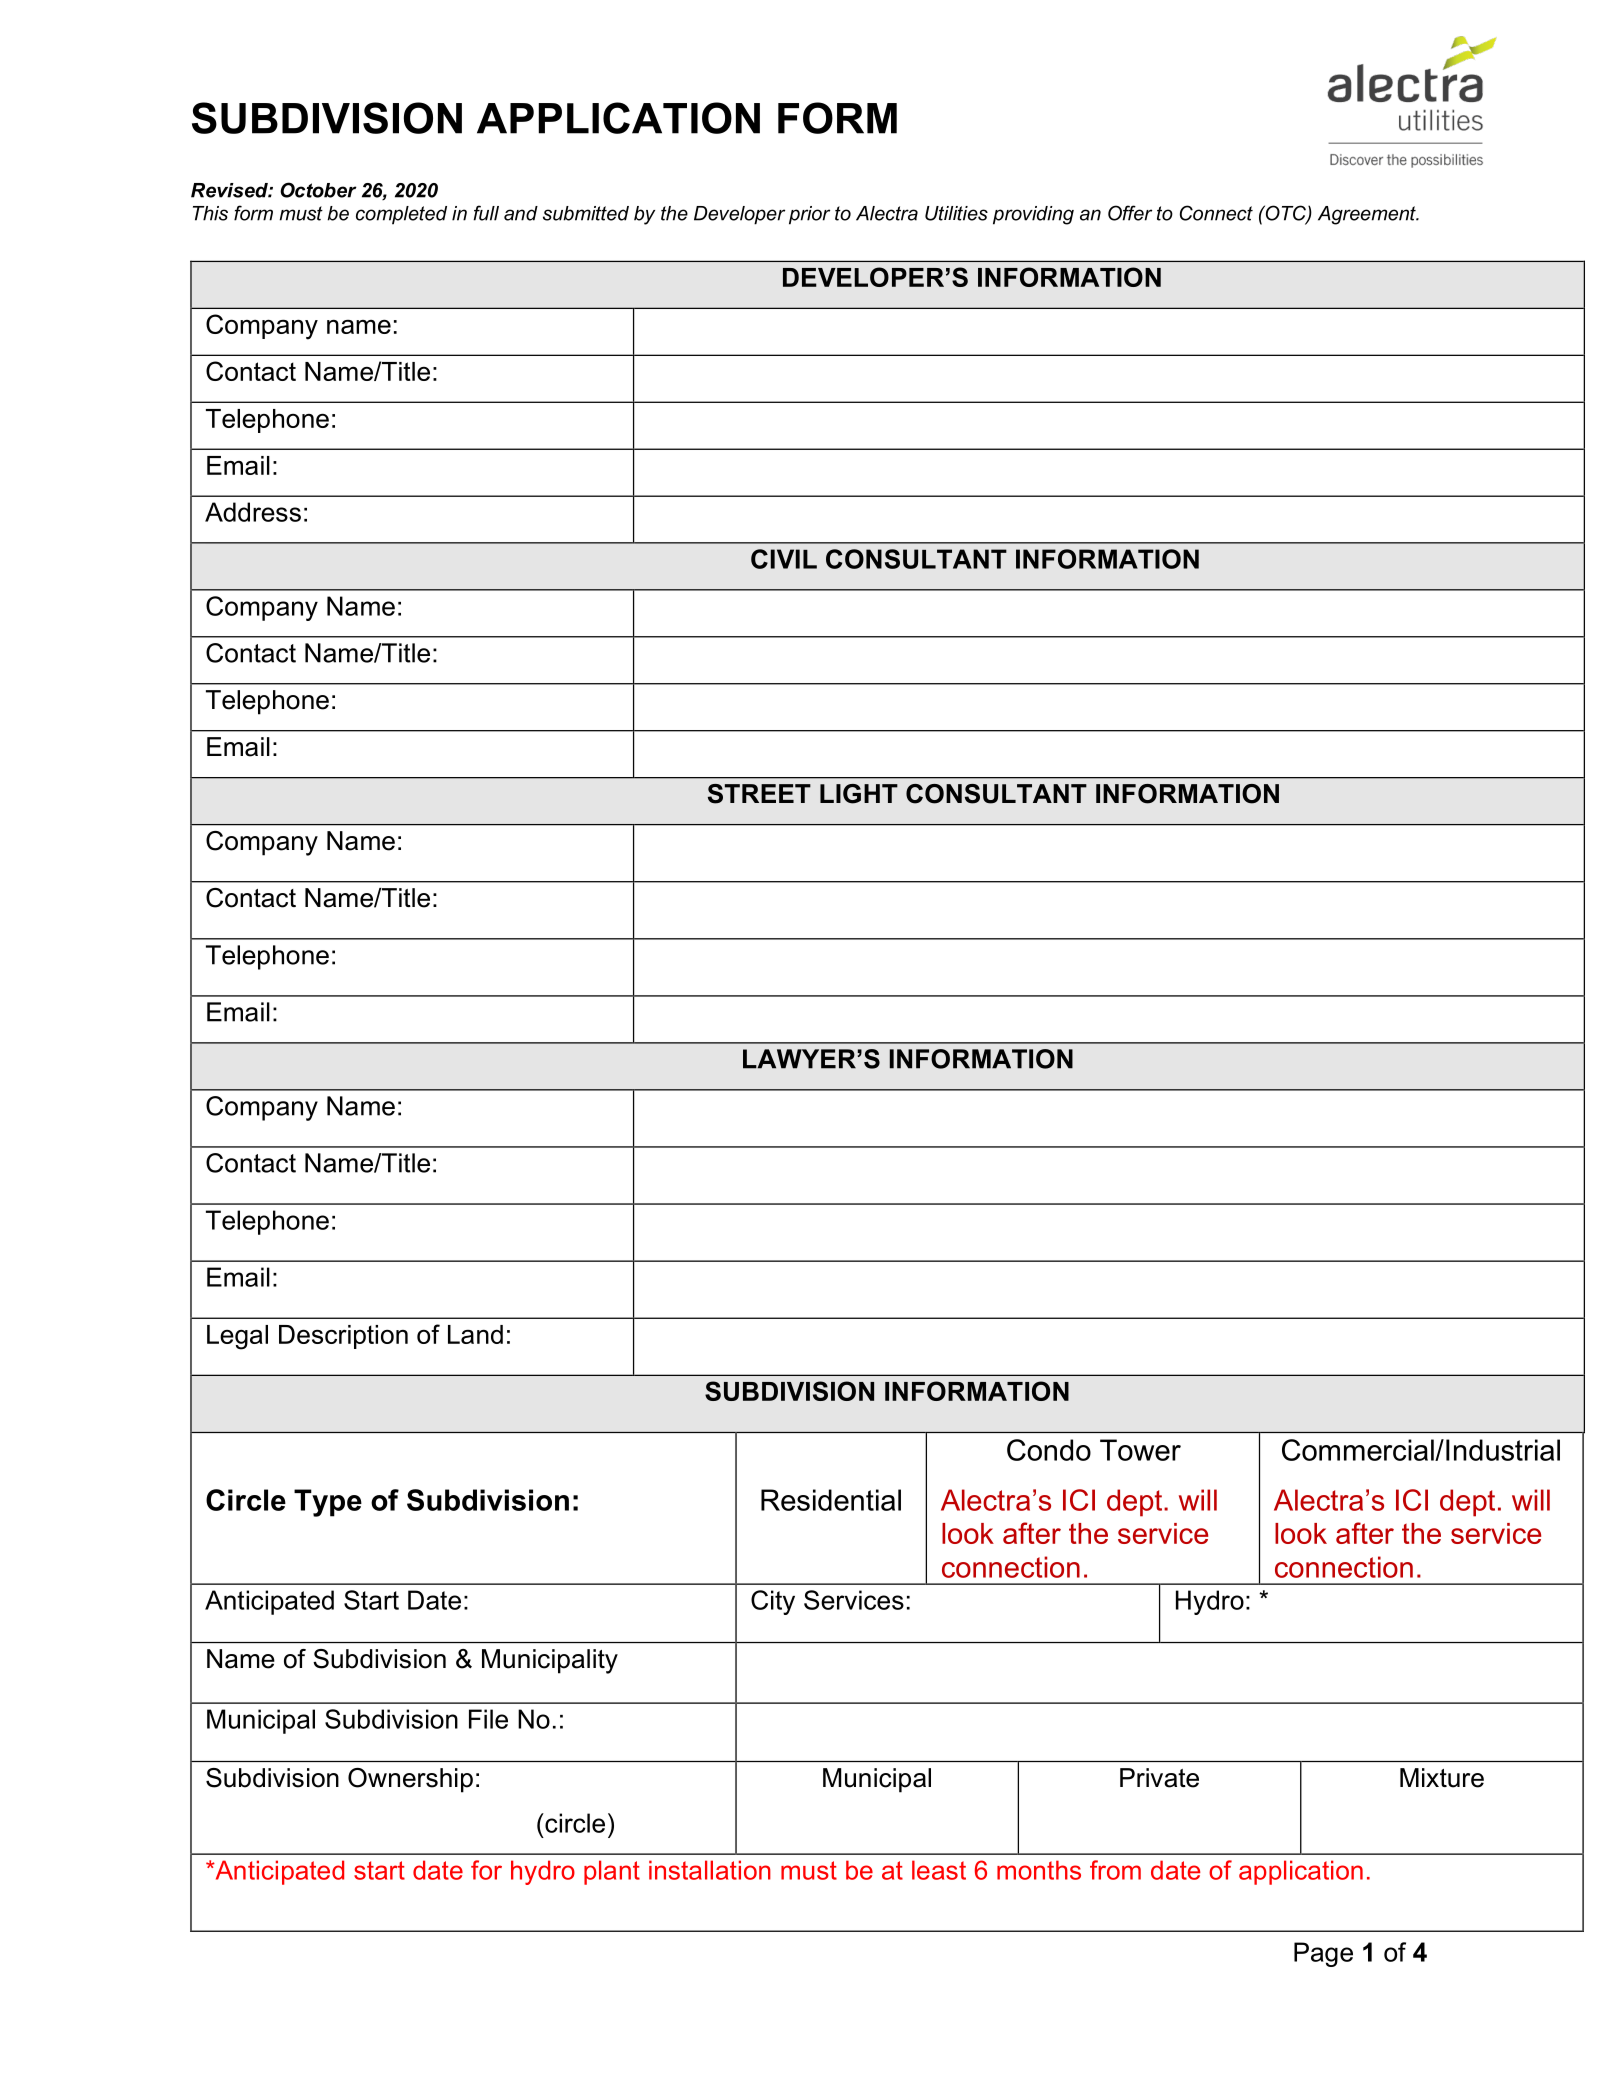 The image size is (1618, 2094). What do you see at coordinates (1285, 214) in the screenshot?
I see `OTC` at bounding box center [1285, 214].
